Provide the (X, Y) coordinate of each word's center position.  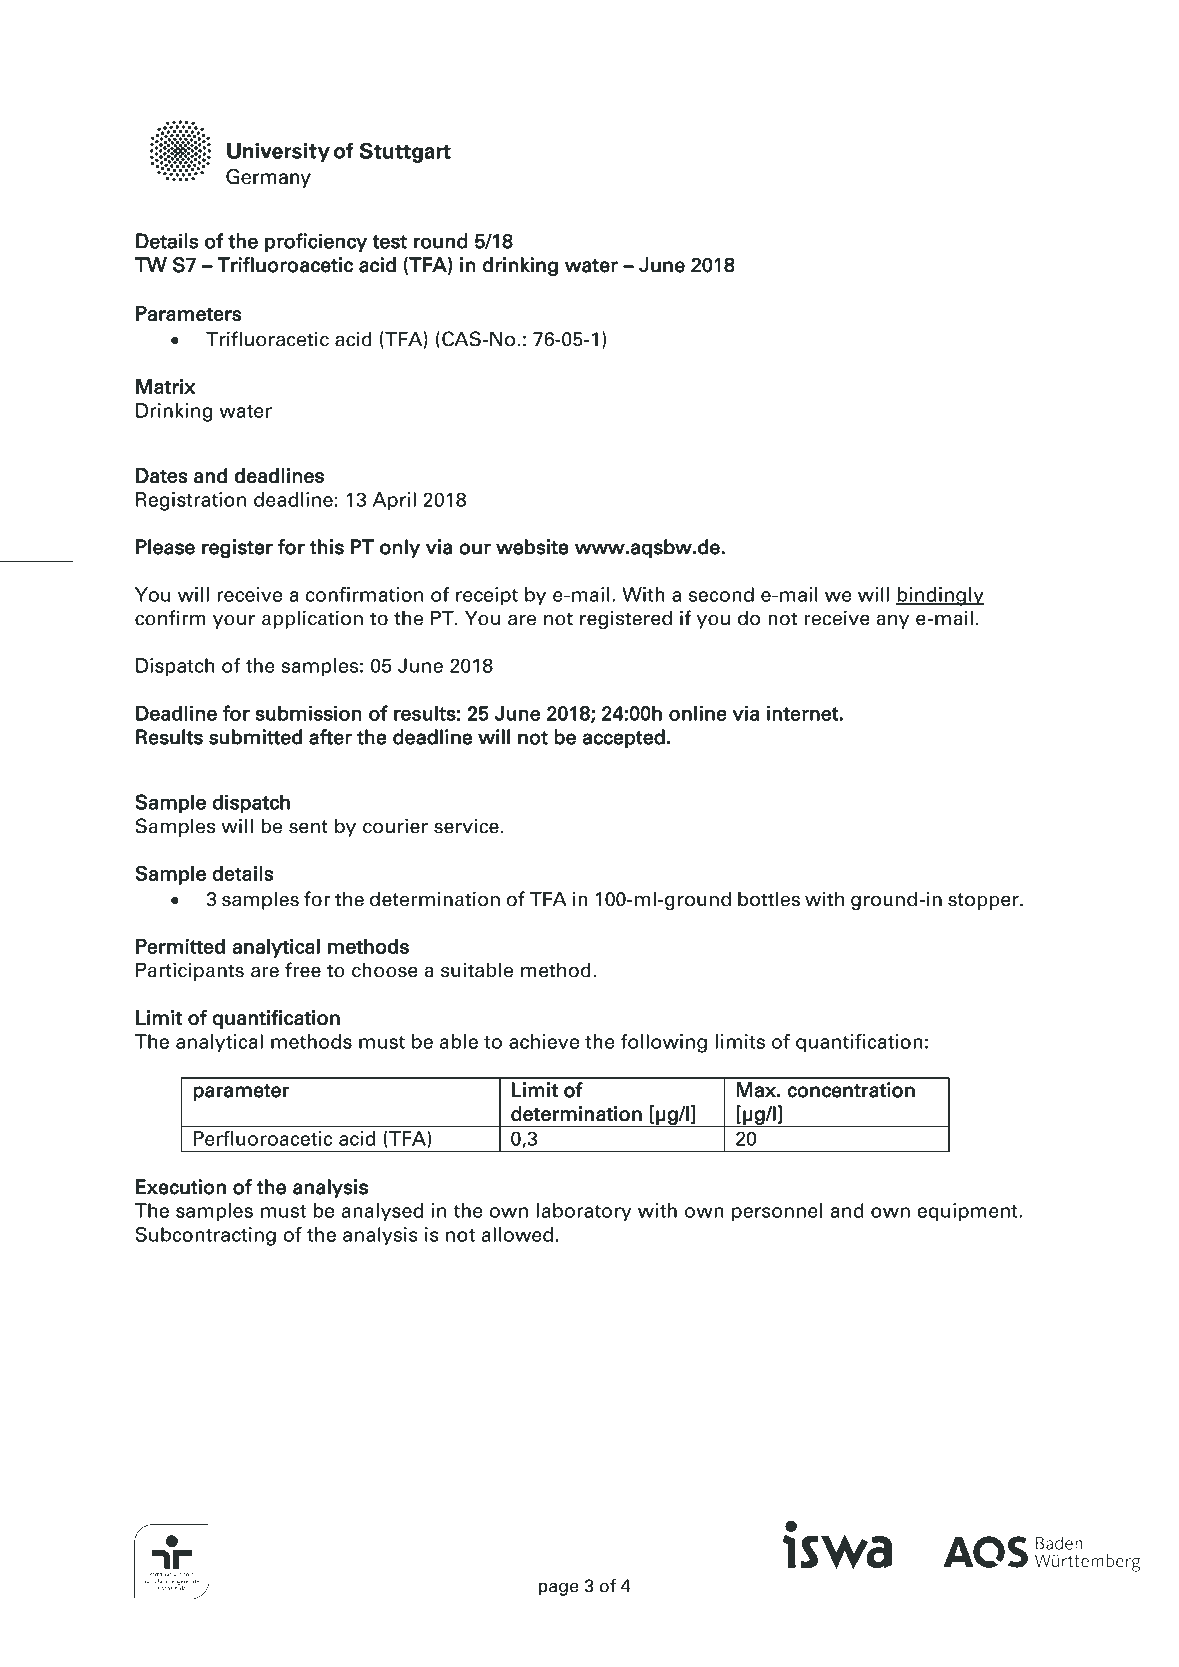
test (389, 242)
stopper (984, 901)
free (303, 970)
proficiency (316, 242)
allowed (517, 1234)
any (892, 622)
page (558, 1589)
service (466, 826)
